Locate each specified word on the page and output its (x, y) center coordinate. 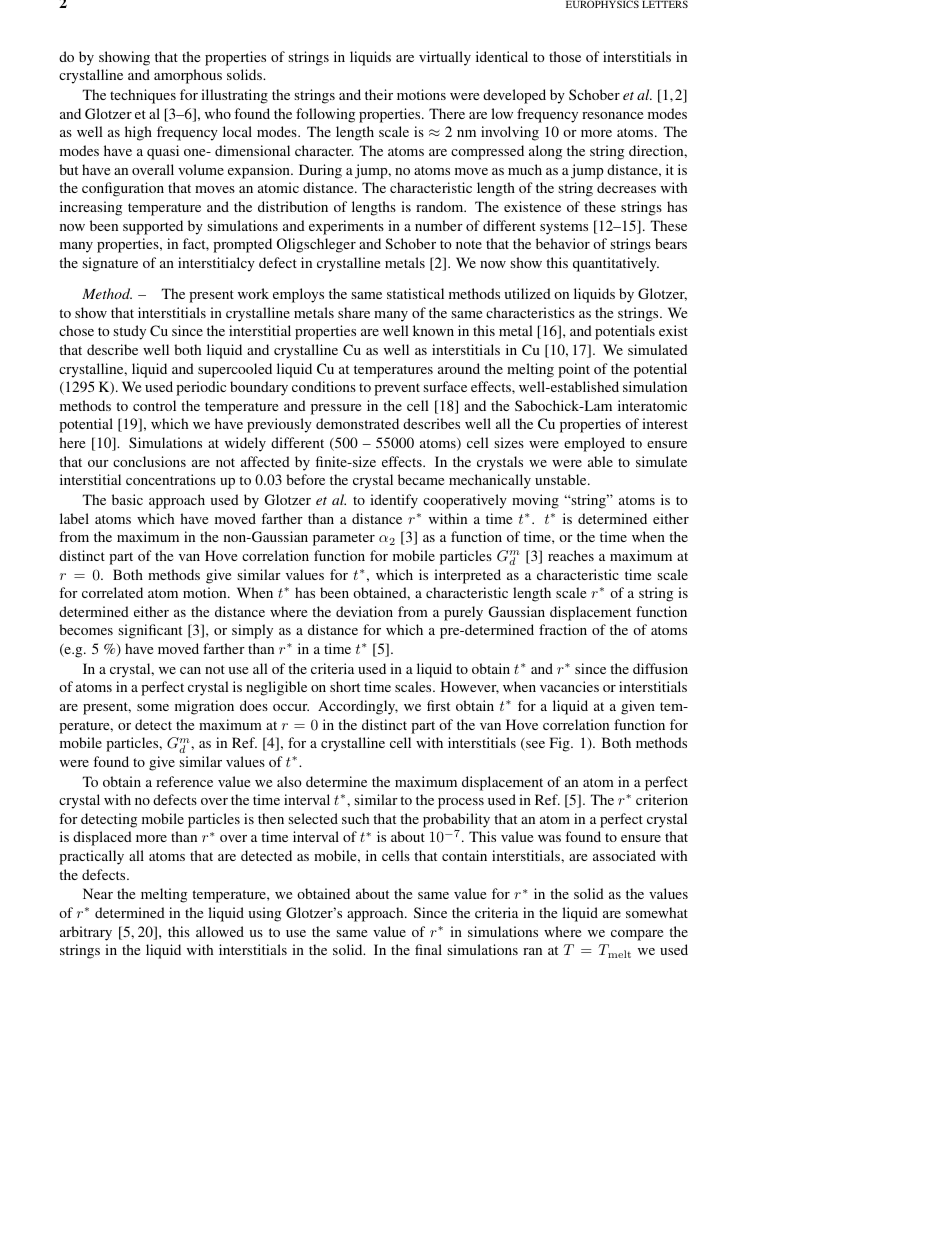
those (565, 56)
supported (153, 227)
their (379, 94)
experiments (346, 227)
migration (204, 707)
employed (594, 444)
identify (394, 501)
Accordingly (358, 707)
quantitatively (616, 264)
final (428, 949)
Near (98, 893)
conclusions (149, 461)
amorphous (188, 76)
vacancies (569, 686)
